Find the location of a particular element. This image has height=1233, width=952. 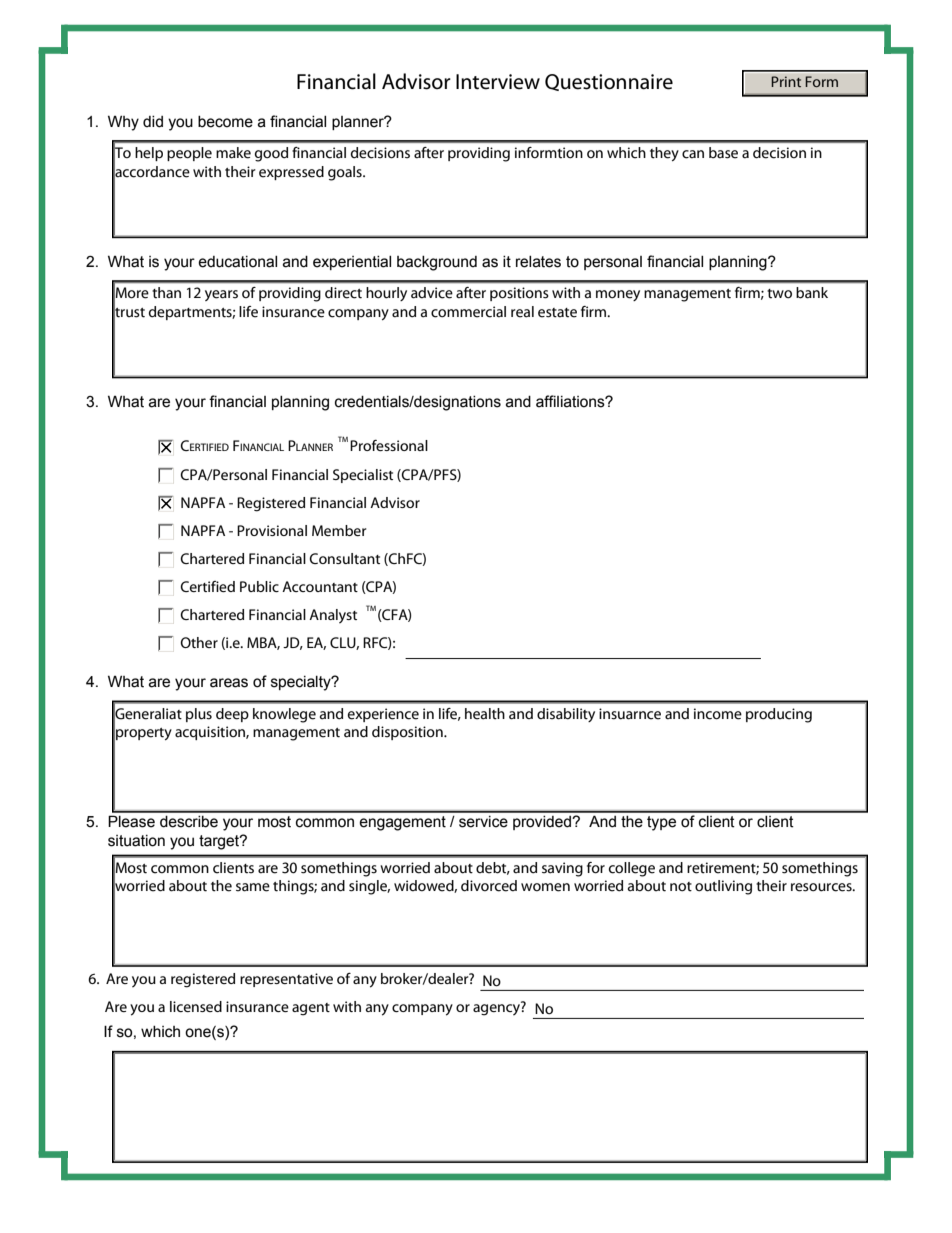

Interview is located at coordinates (498, 82).
